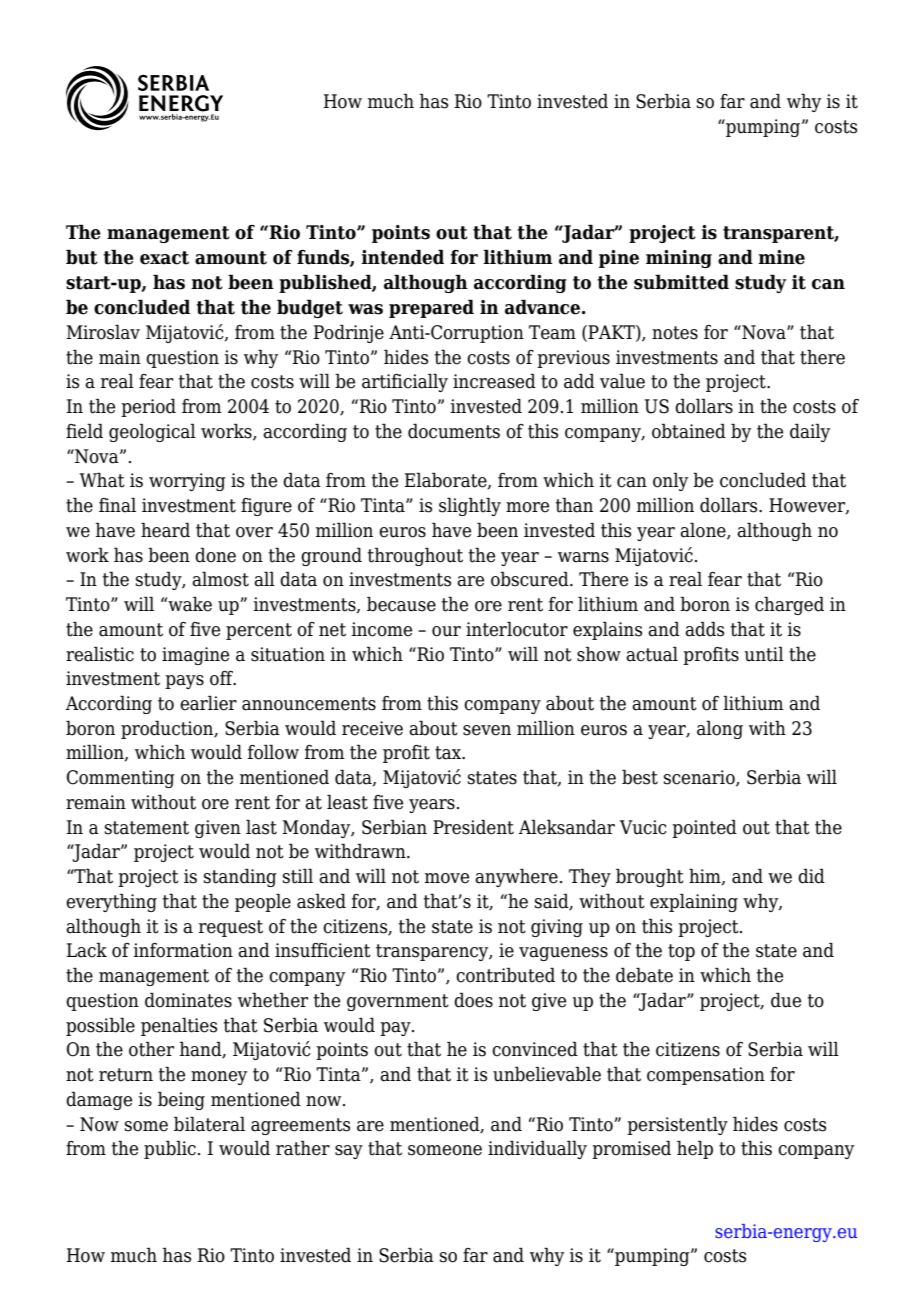 This page has width=924, height=1308. What do you see at coordinates (209, 1124) in the page?
I see `bilateral` at bounding box center [209, 1124].
